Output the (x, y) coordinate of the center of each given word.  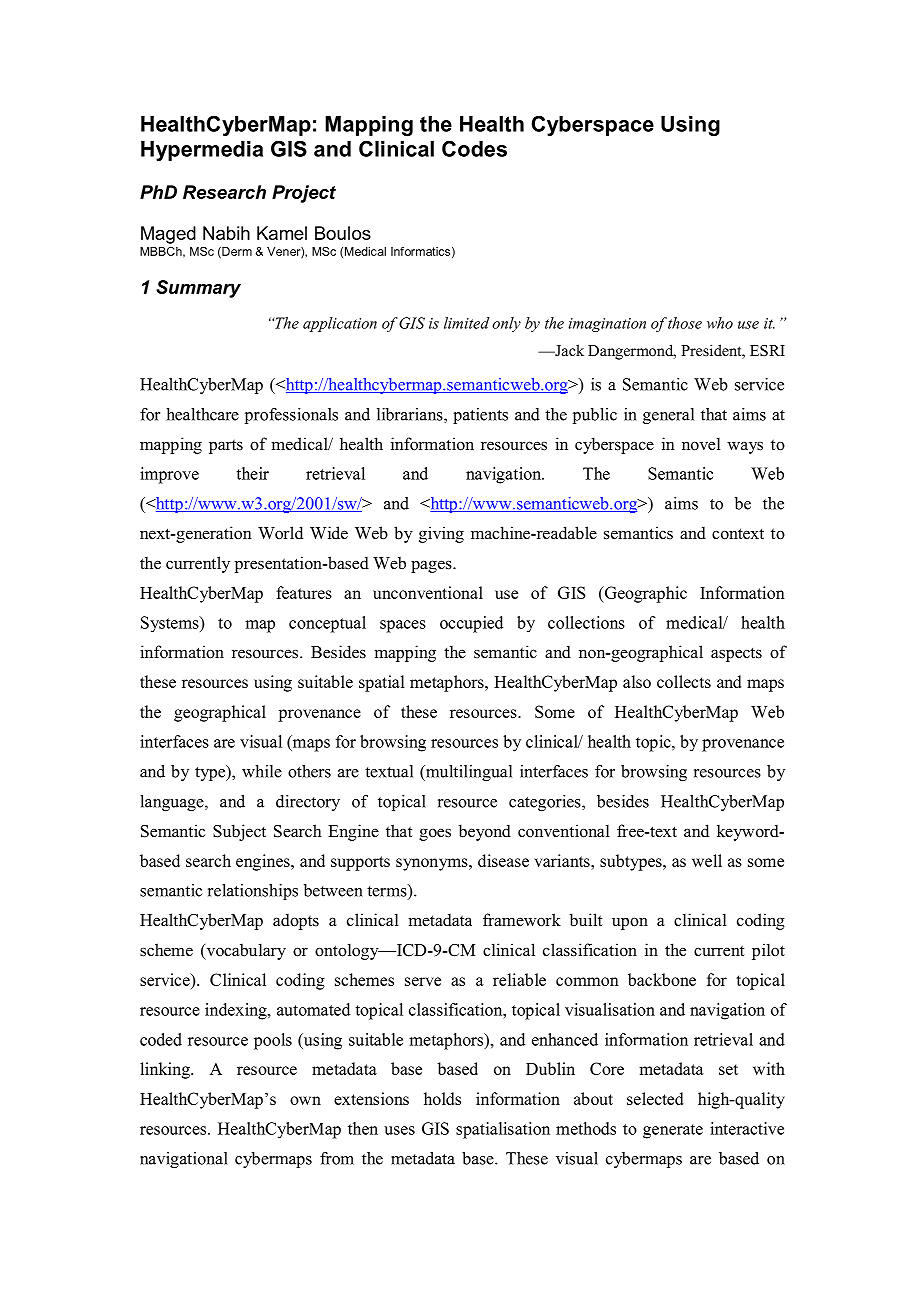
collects (684, 681)
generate (673, 1131)
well (707, 860)
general (668, 416)
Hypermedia (202, 151)
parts (226, 446)
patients (480, 416)
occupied (471, 624)
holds (442, 1098)
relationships (253, 892)
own (305, 1100)
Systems (171, 624)
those (685, 323)
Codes (474, 148)
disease (503, 860)
